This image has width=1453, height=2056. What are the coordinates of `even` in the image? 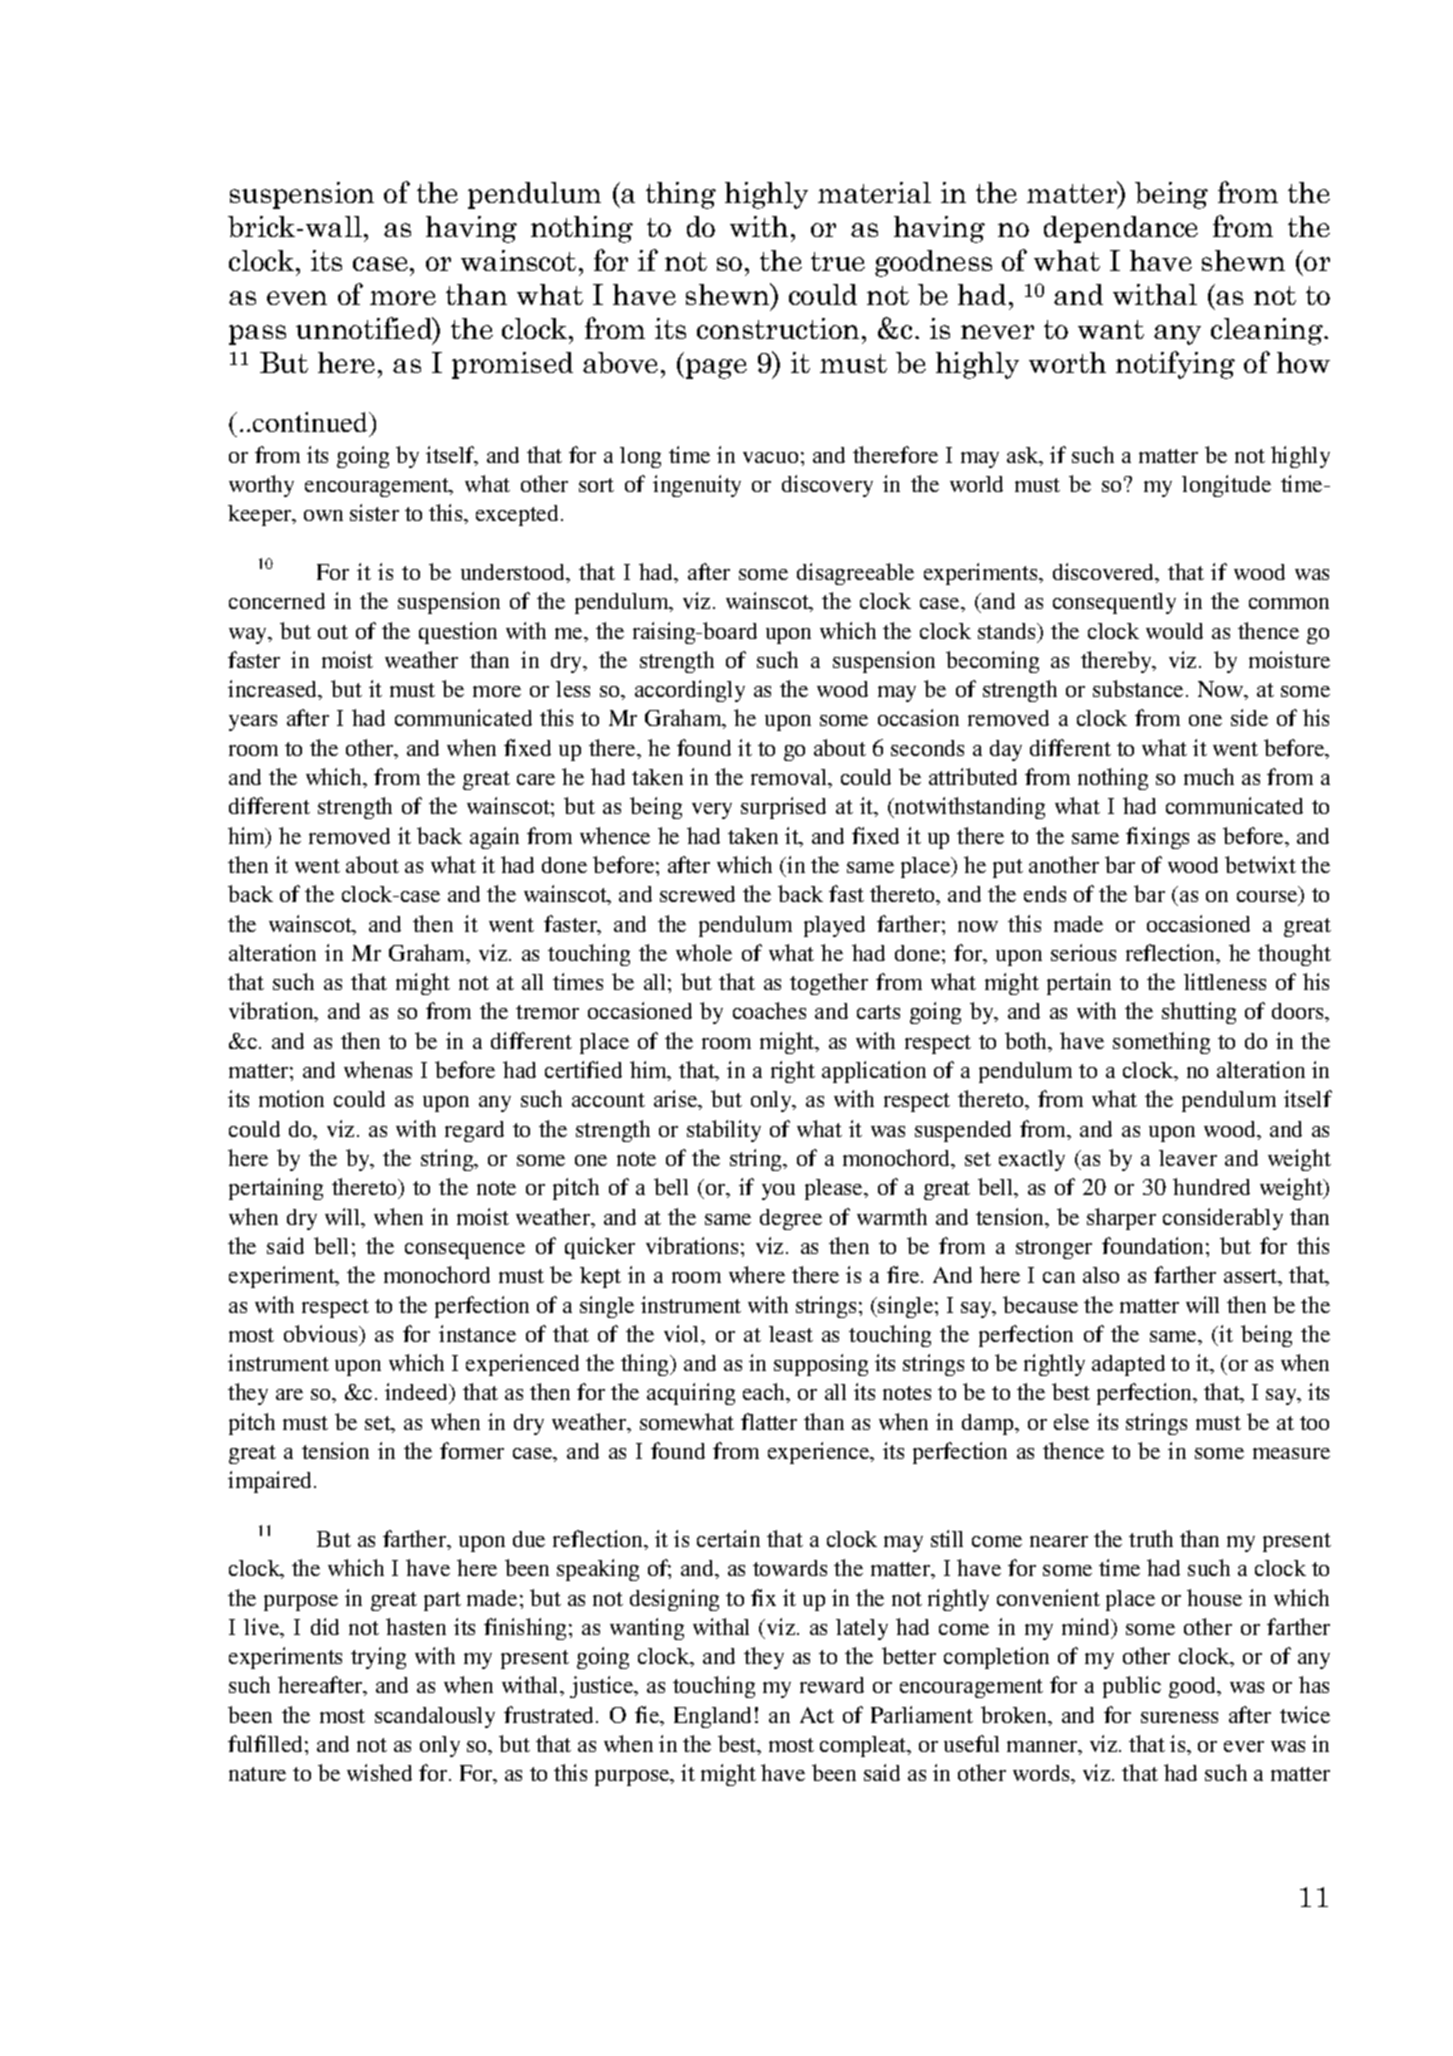 It's located at (297, 298).
